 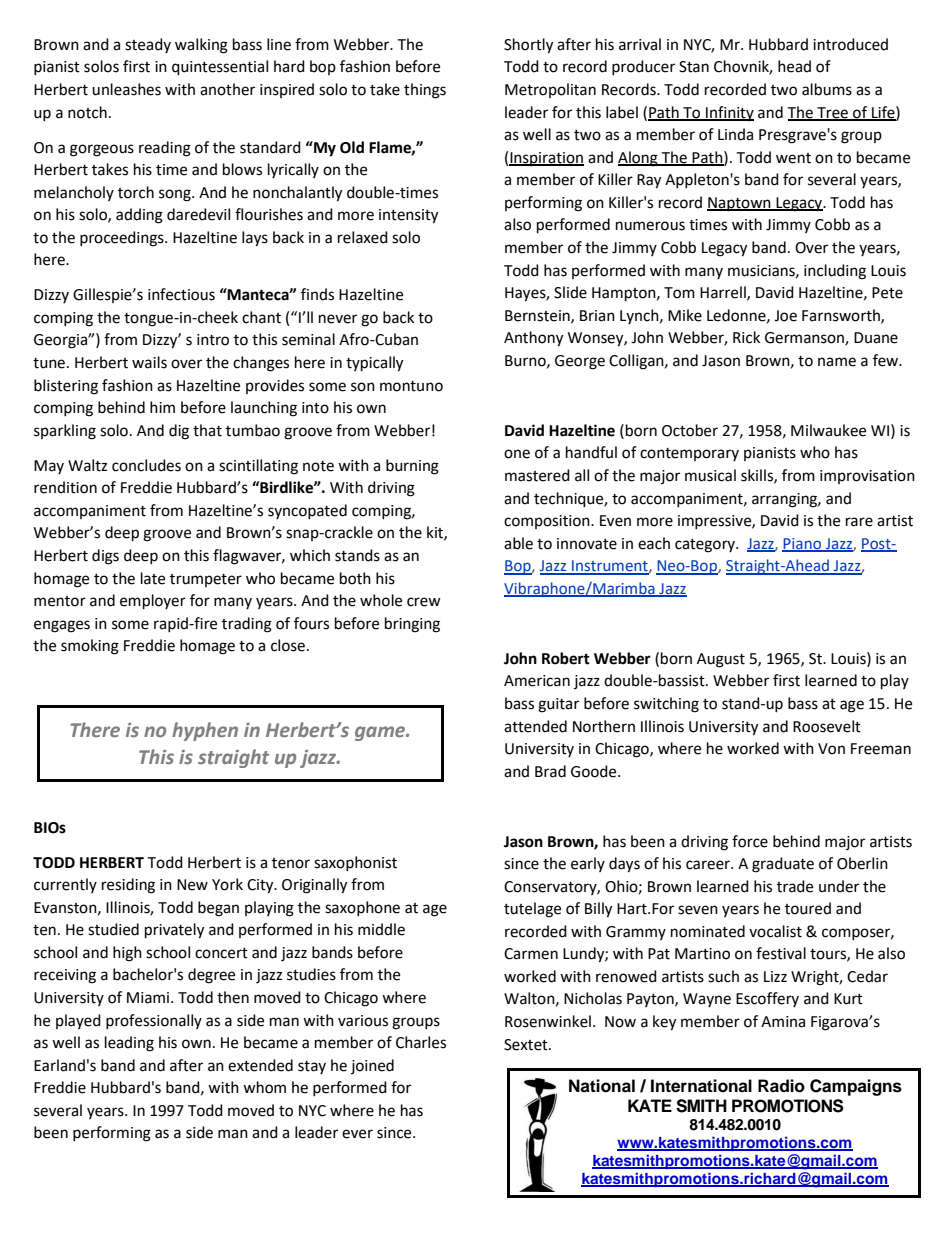 I want to click on Charles, so click(x=421, y=1042).
